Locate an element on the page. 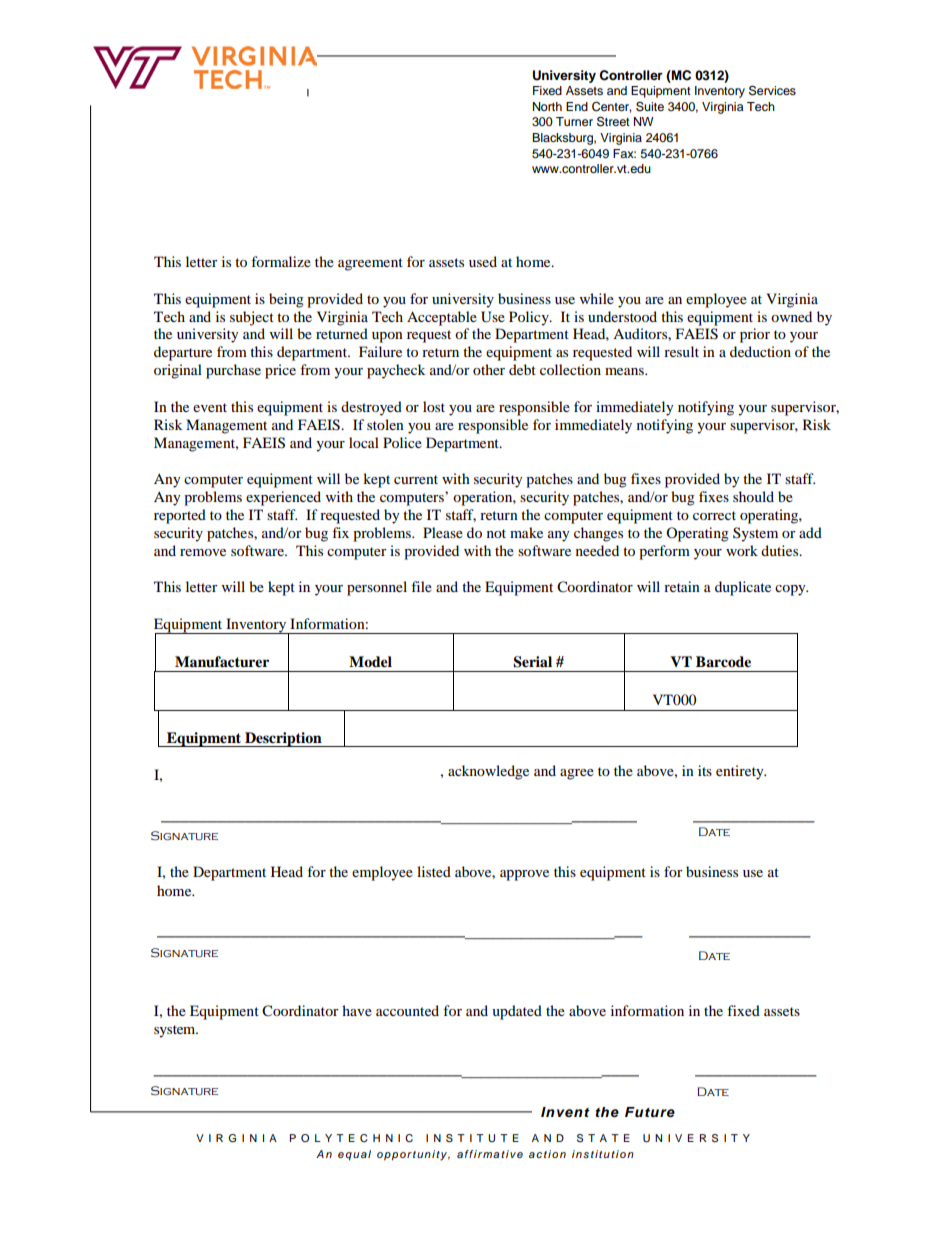  current is located at coordinates (416, 479).
